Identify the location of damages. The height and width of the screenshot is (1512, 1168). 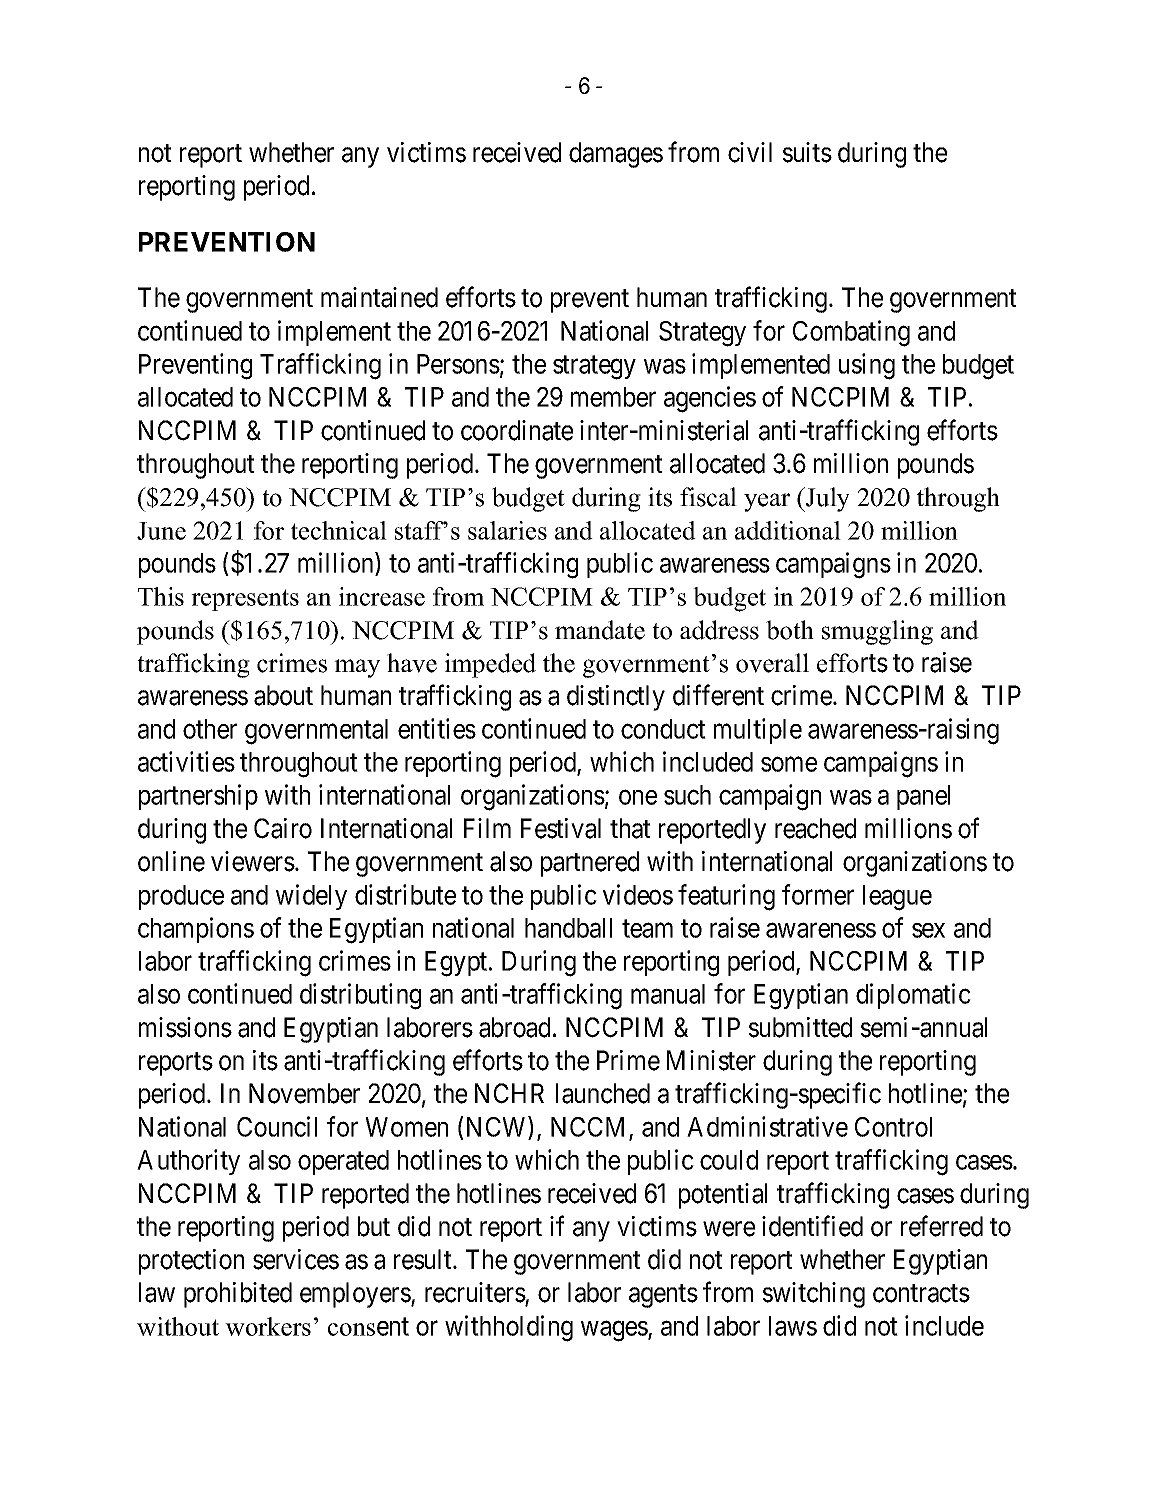
(616, 155).
